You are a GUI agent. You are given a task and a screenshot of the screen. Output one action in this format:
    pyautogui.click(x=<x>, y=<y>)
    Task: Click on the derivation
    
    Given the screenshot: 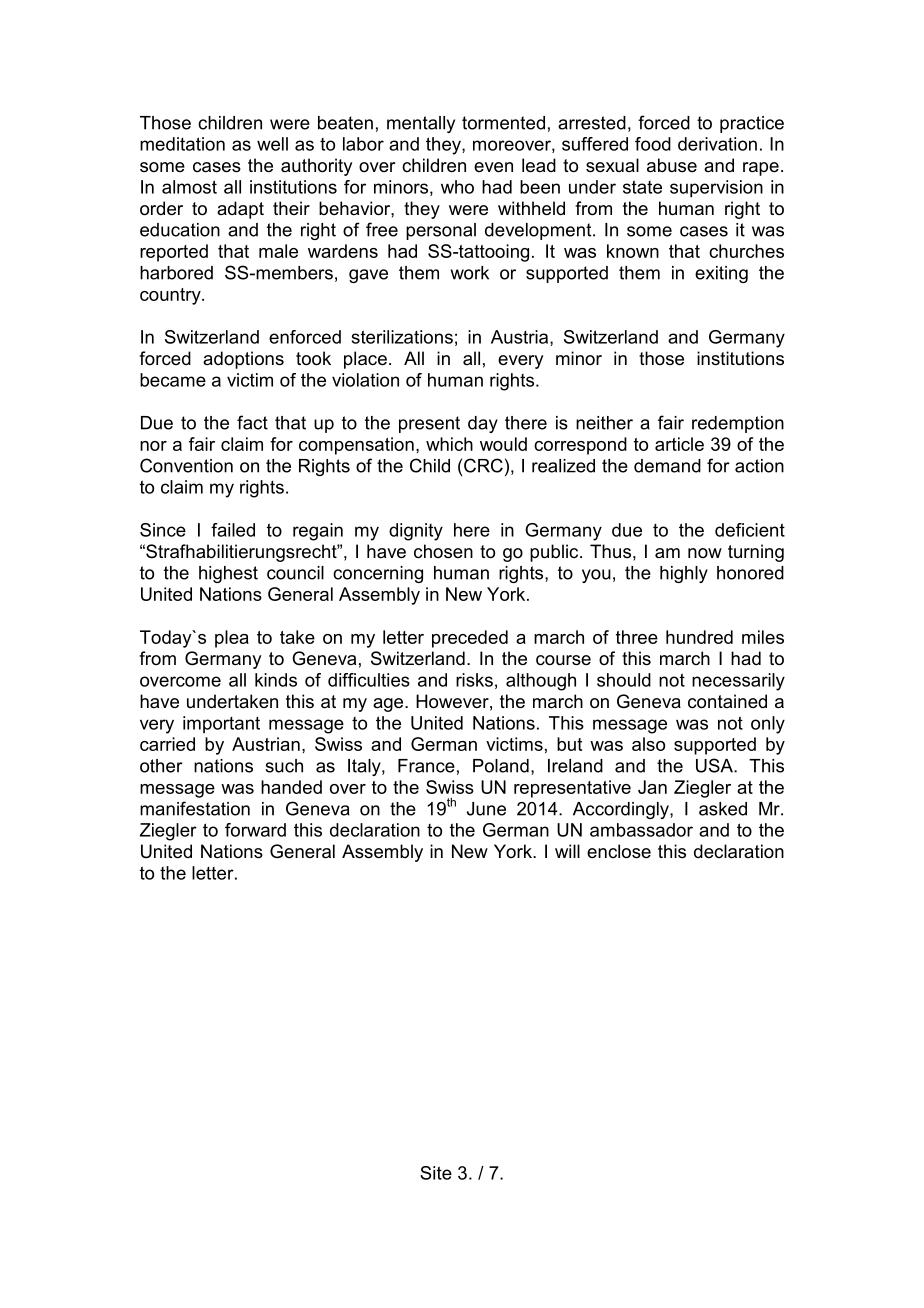 What is the action you would take?
    pyautogui.click(x=717, y=144)
